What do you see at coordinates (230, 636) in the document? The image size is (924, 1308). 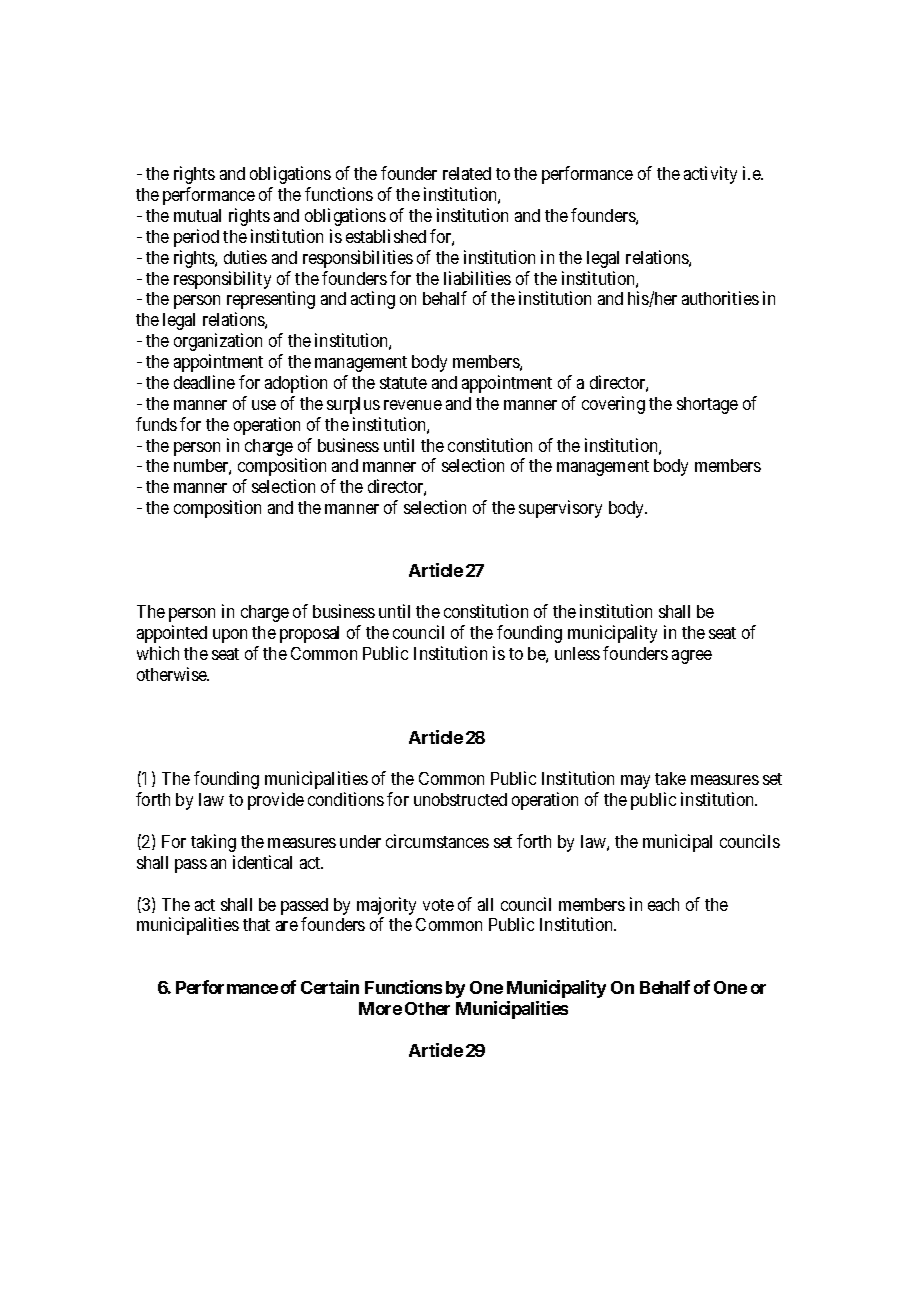 I see `upon` at bounding box center [230, 636].
